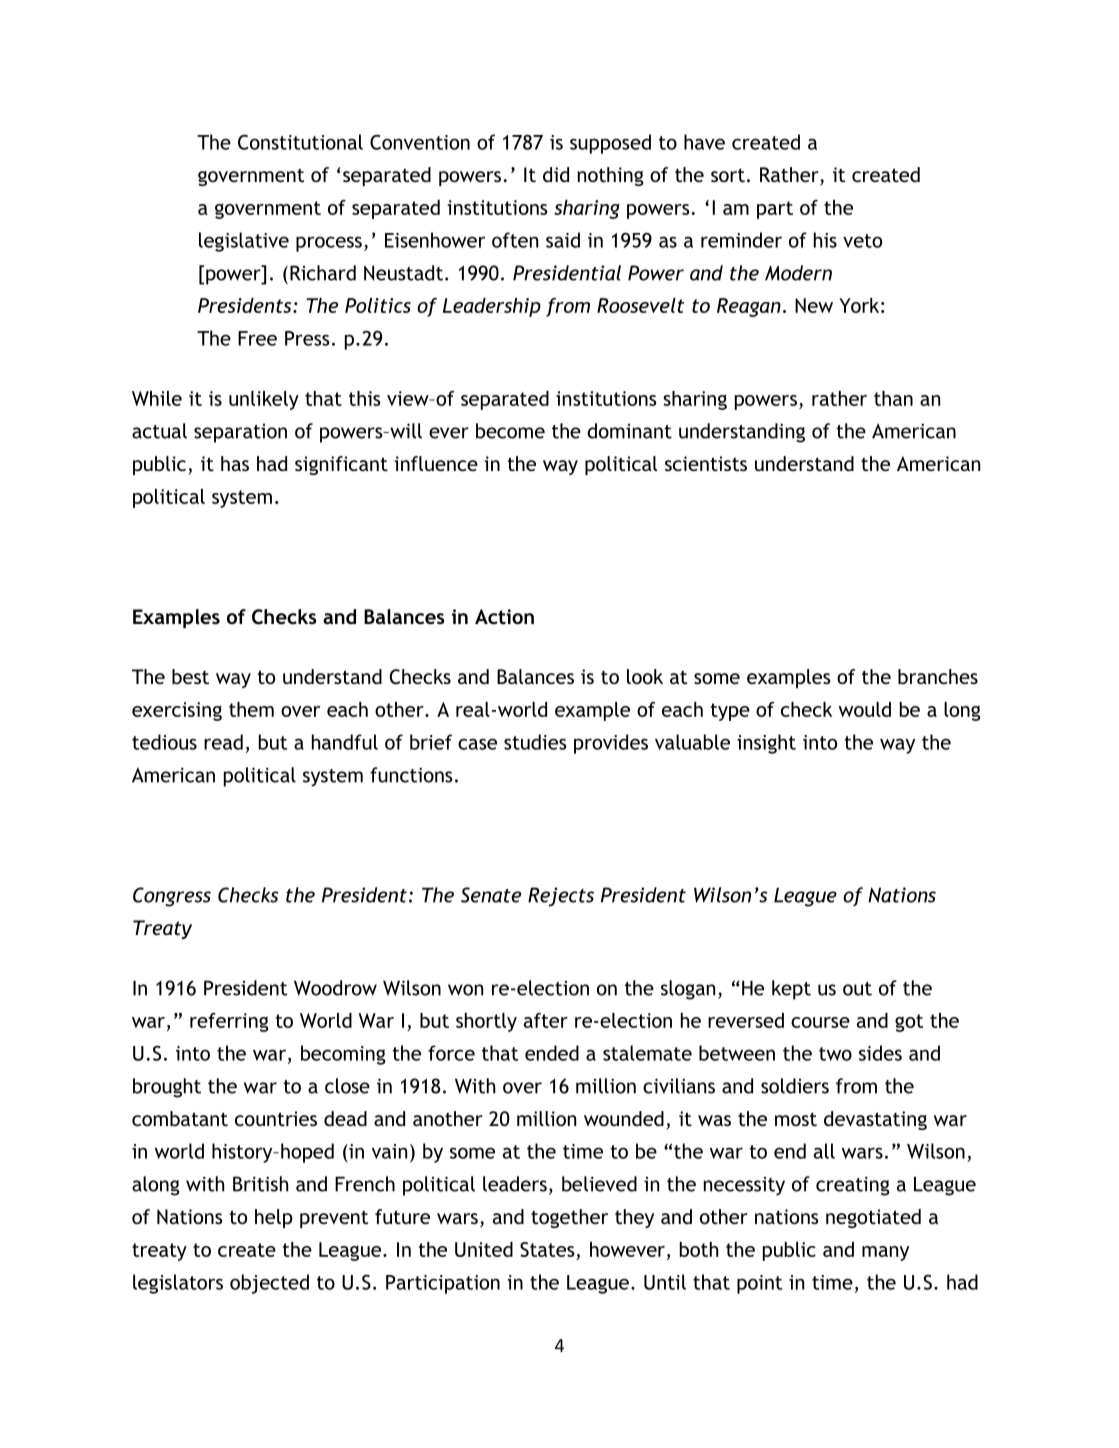 The image size is (1119, 1448). I want to click on branches, so click(938, 676).
